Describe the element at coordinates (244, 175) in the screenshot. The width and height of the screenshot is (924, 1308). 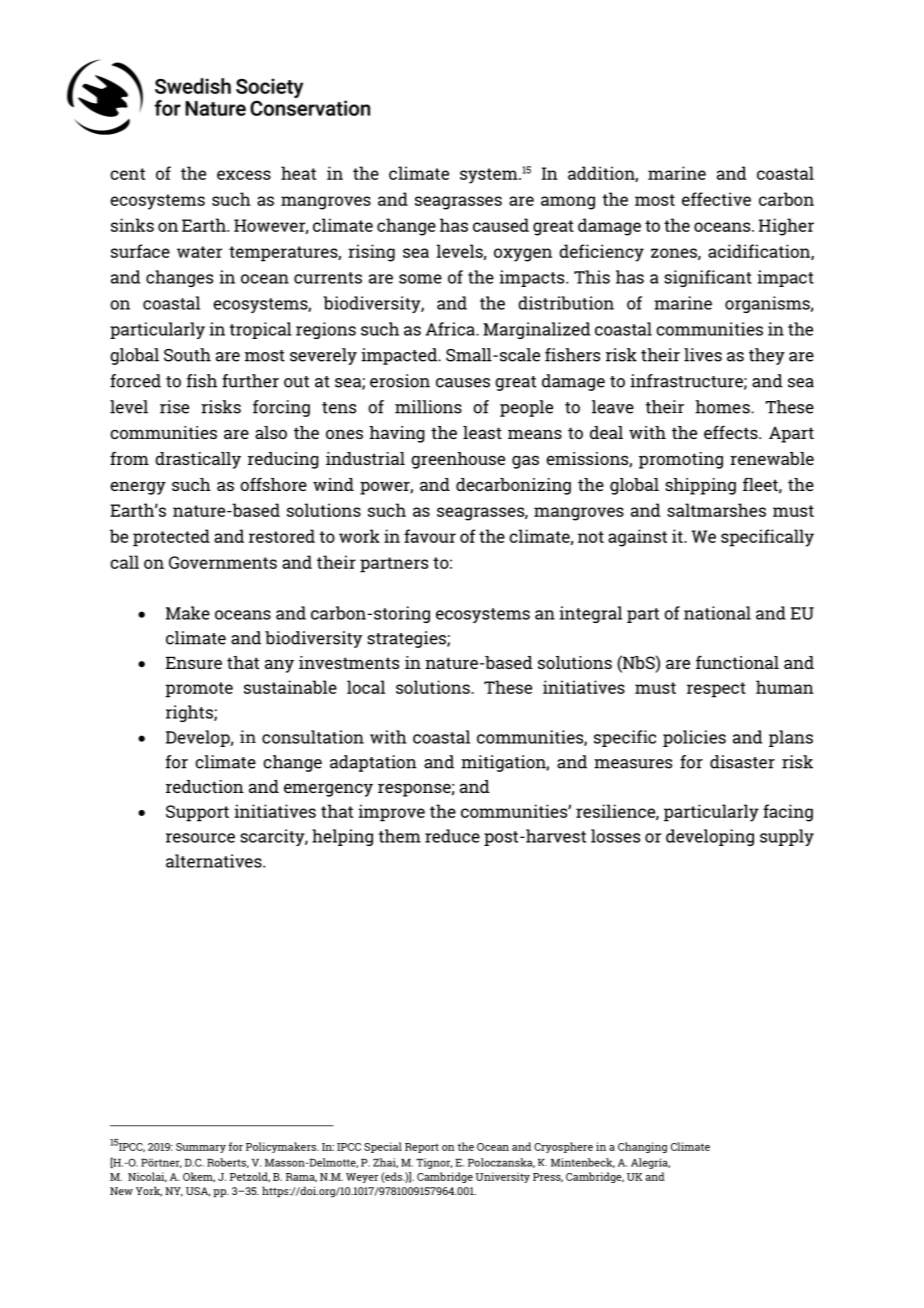
I see `excess` at that location.
